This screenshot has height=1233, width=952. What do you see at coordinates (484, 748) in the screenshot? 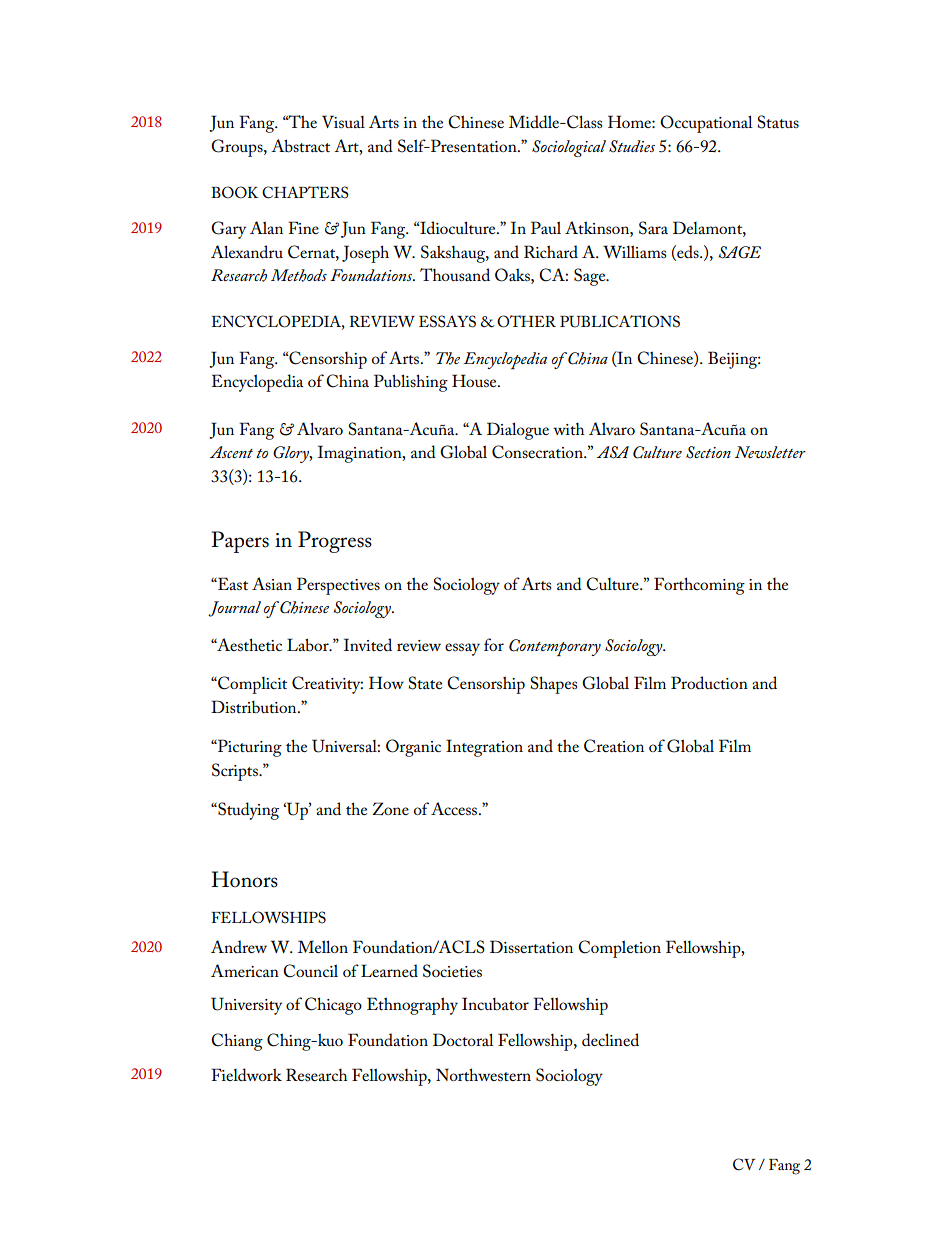
I see `Integration` at bounding box center [484, 748].
